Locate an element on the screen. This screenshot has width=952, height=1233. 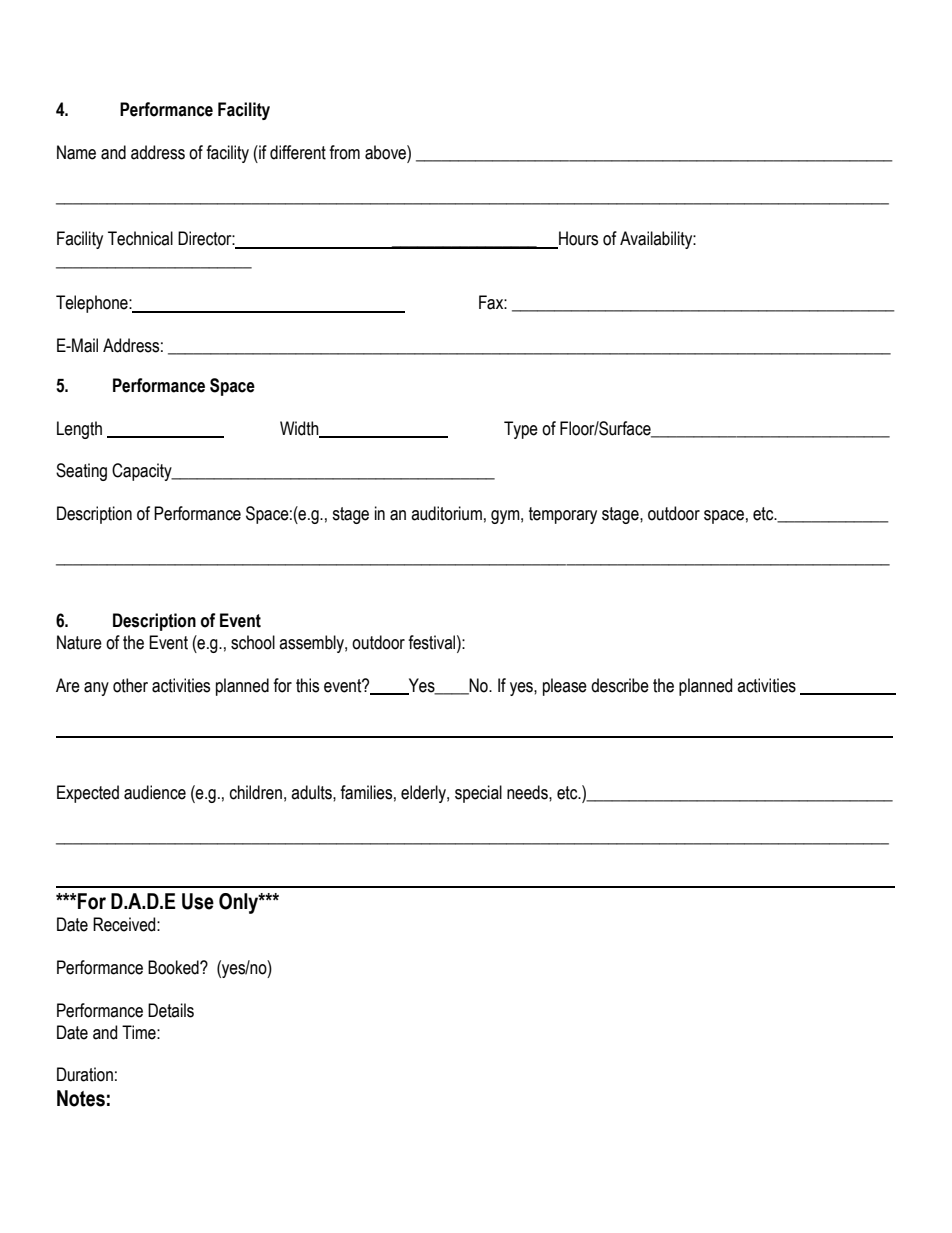
Width is located at coordinates (300, 429).
